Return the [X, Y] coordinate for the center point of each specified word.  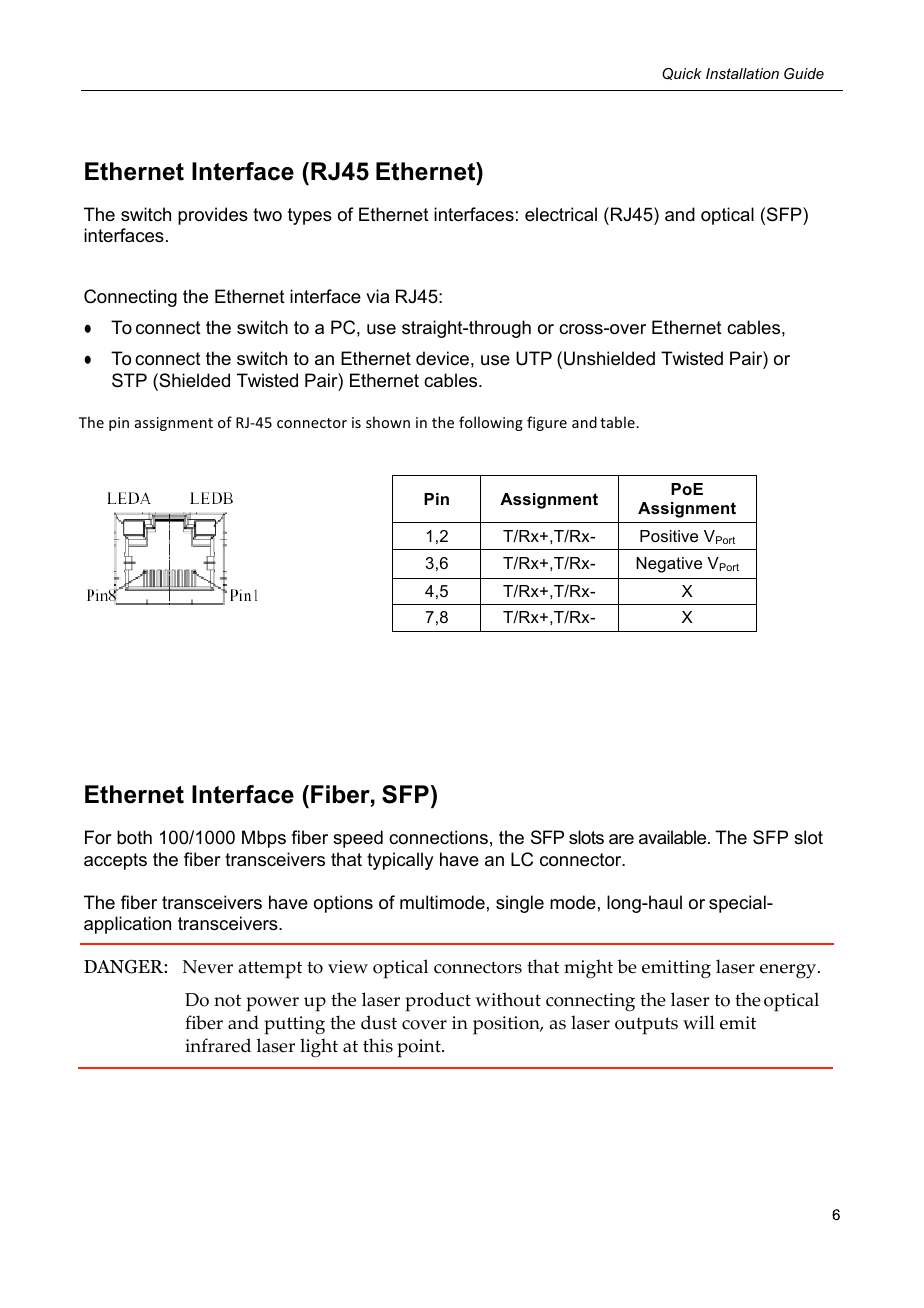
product [438, 1002]
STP [129, 380]
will [699, 1022]
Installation [742, 73]
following [491, 423]
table [618, 422]
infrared [218, 1045]
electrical [561, 214]
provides [213, 216]
